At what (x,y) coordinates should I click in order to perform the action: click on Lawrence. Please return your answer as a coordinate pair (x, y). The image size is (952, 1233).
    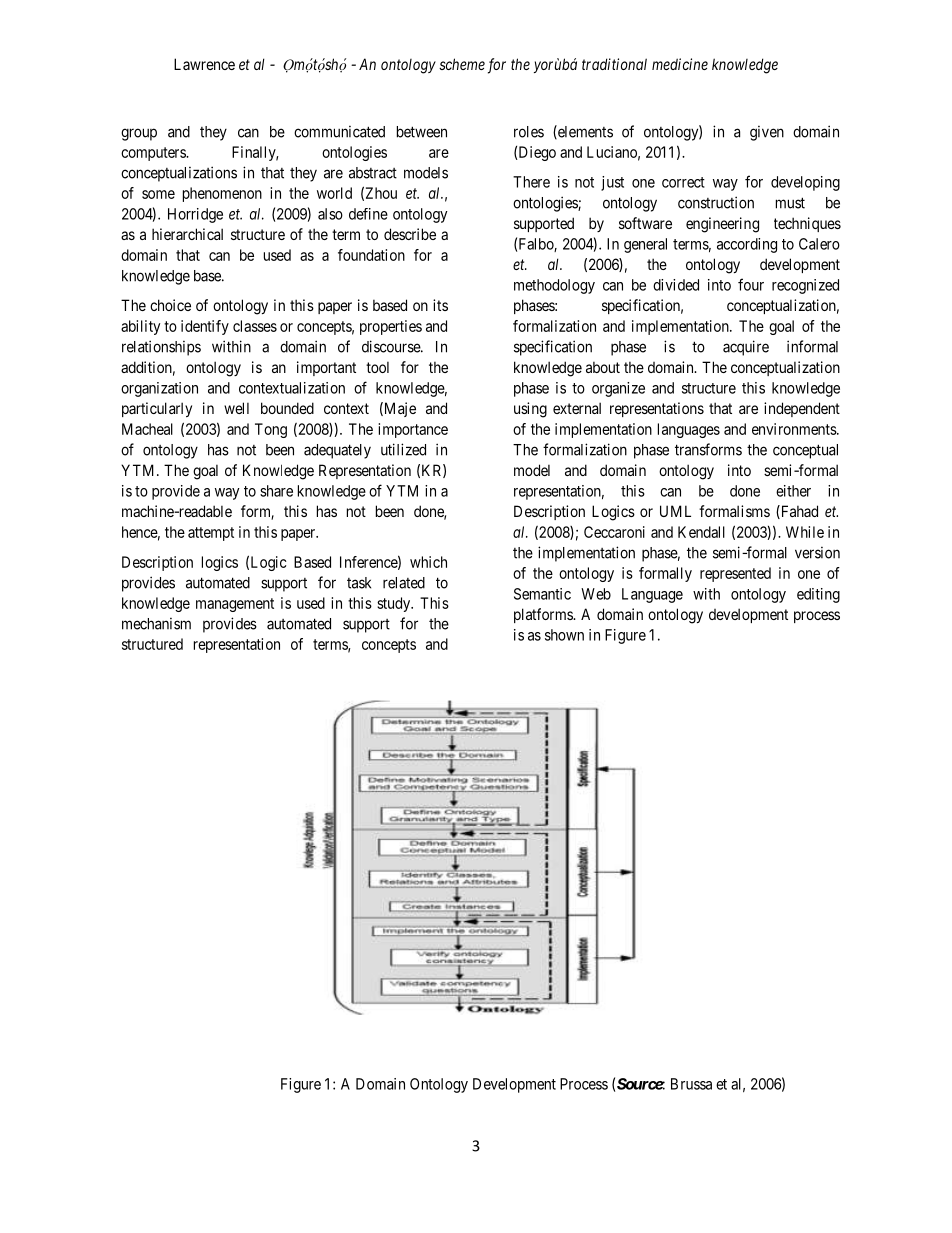
    Looking at the image, I should click on (204, 64).
